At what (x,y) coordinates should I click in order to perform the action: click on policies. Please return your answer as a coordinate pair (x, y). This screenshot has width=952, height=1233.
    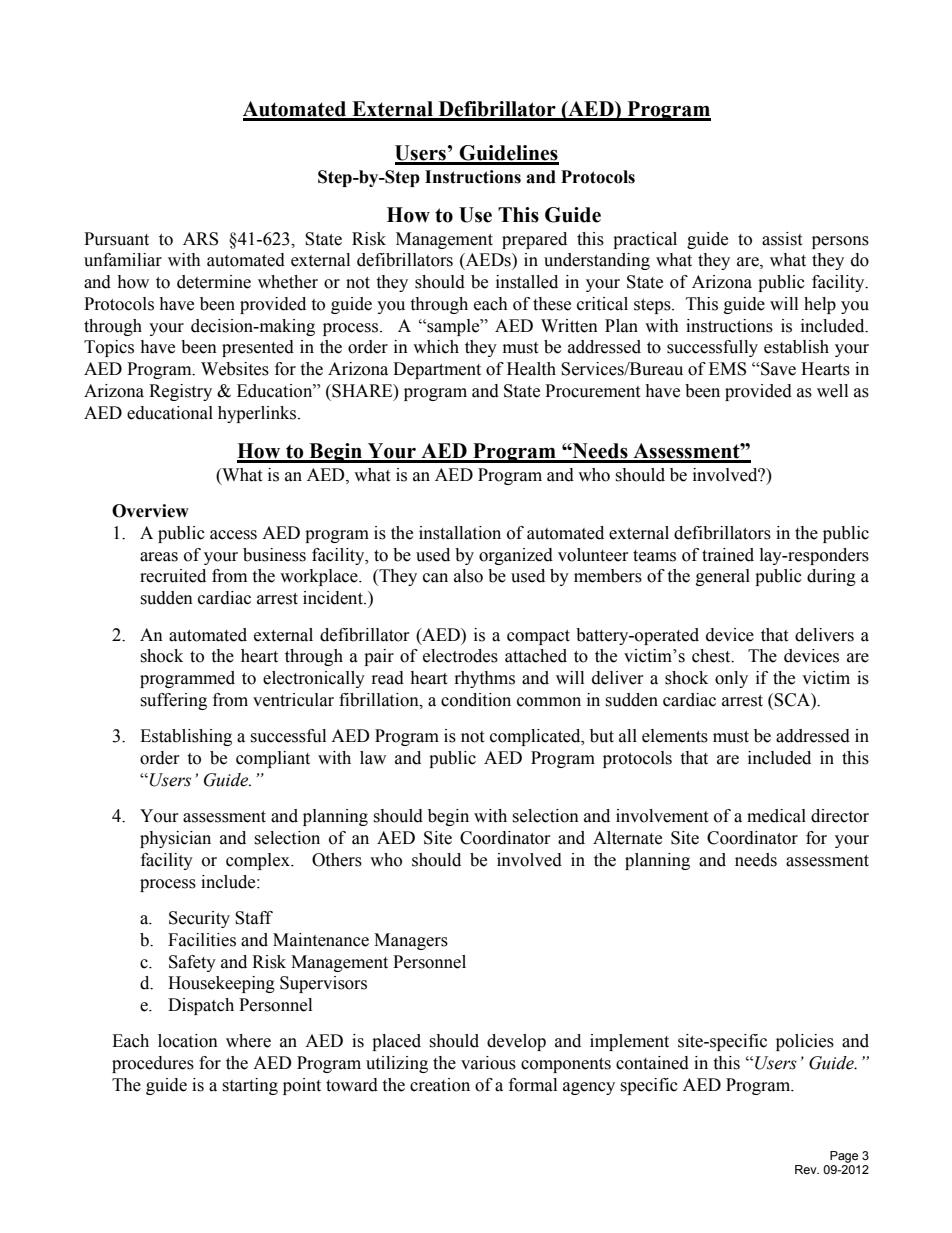
    Looking at the image, I should click on (805, 1042).
